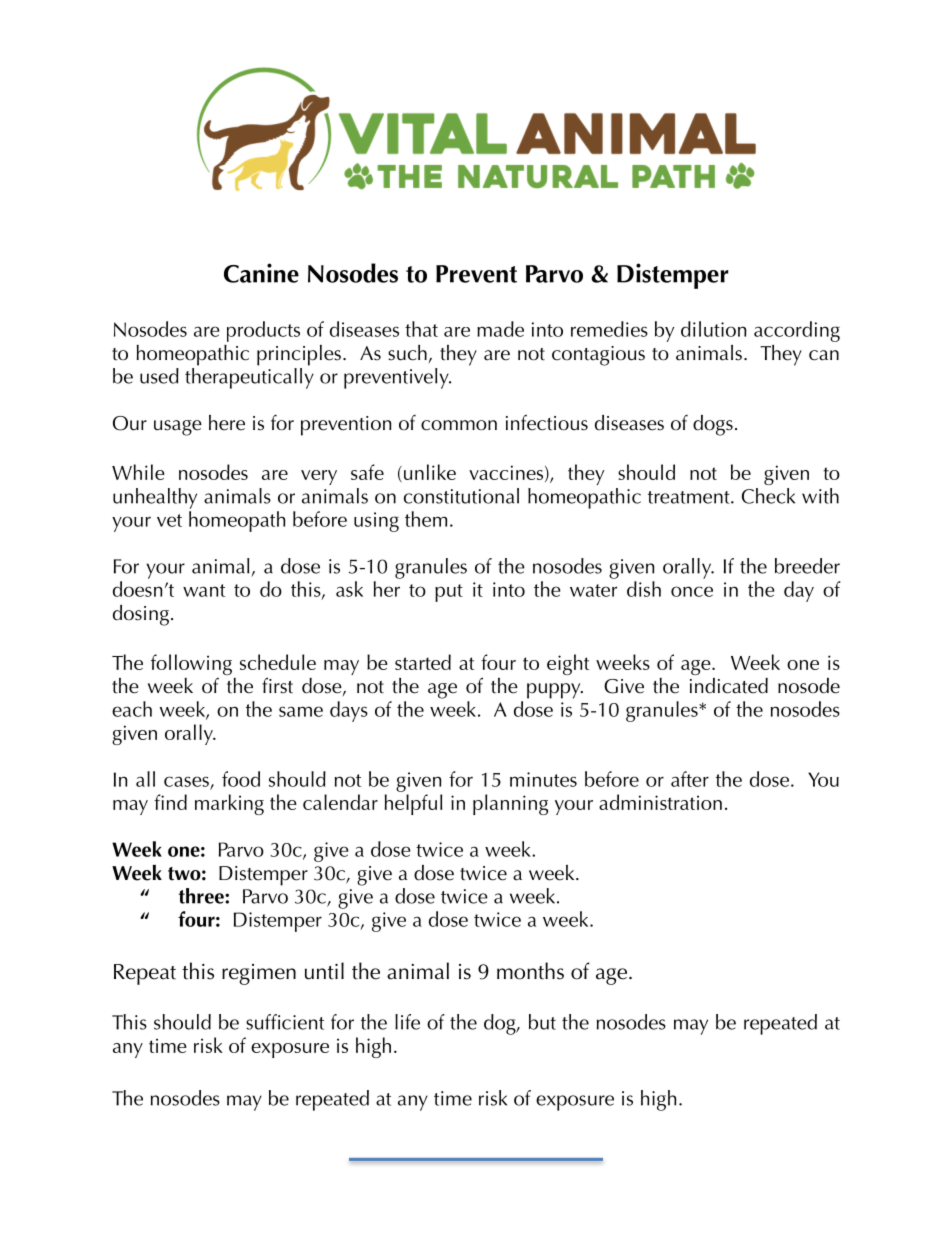 The image size is (952, 1233). What do you see at coordinates (500, 329) in the image?
I see `made` at bounding box center [500, 329].
